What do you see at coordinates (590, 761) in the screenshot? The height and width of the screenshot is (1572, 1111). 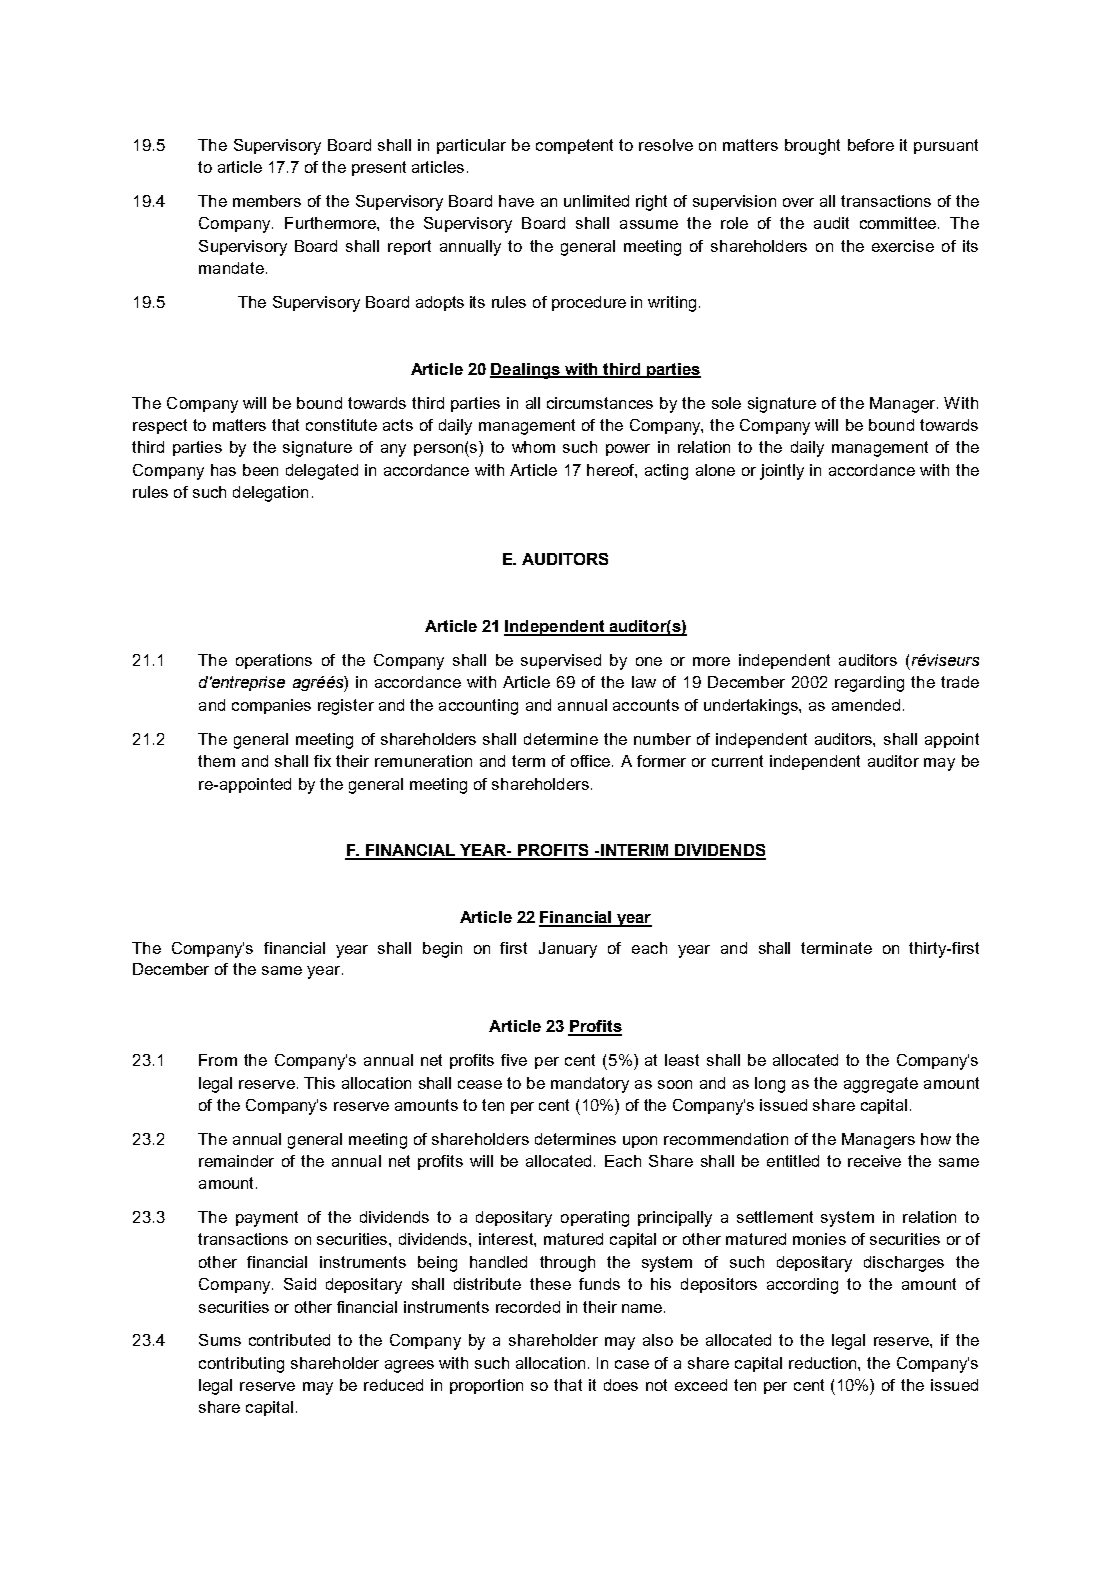 I see `office` at bounding box center [590, 761].
